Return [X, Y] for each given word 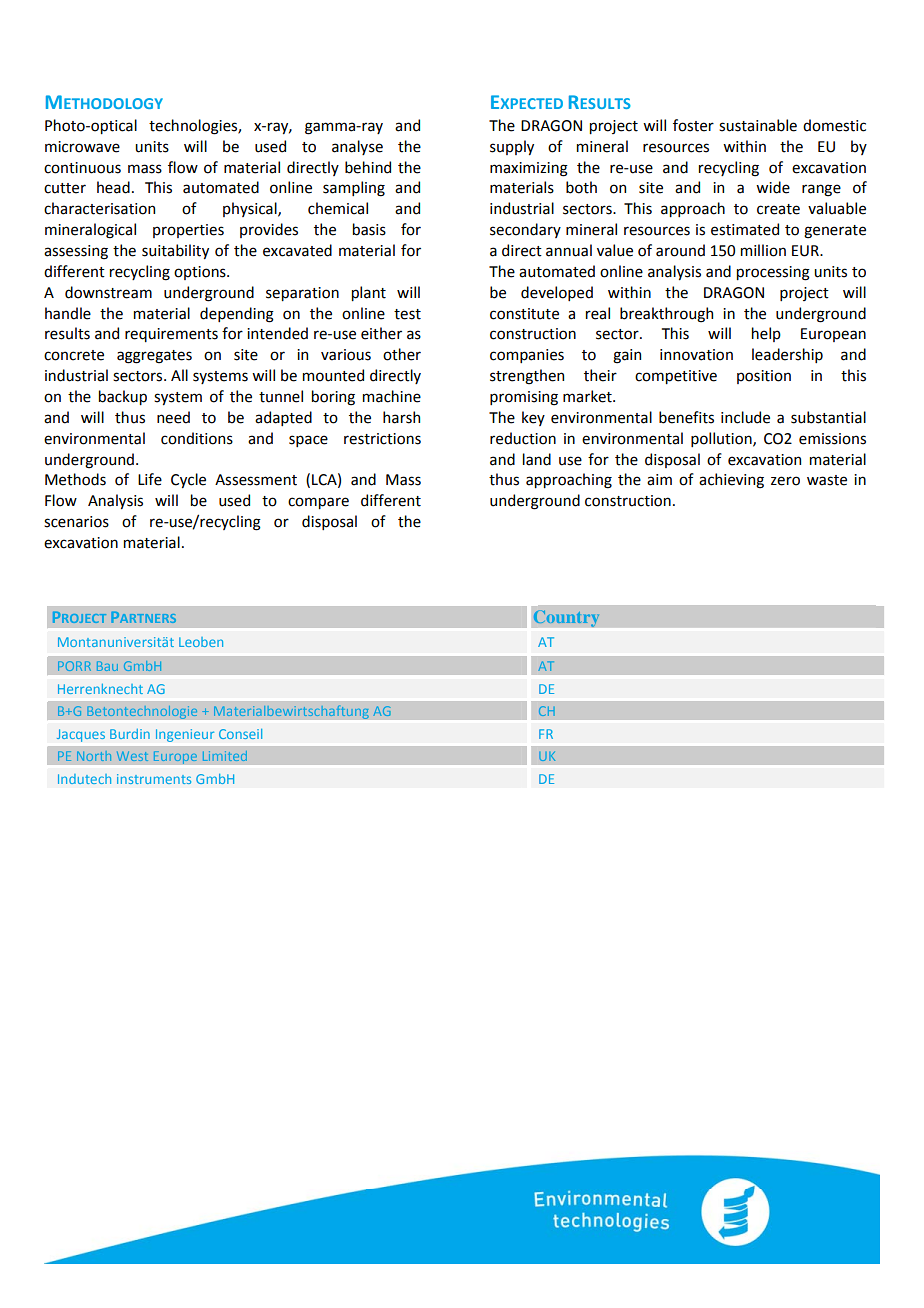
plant [369, 293]
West [132, 756]
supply [512, 147]
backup [123, 397]
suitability [175, 251]
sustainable [758, 125]
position [764, 377]
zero [785, 481]
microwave [82, 147]
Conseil [240, 734]
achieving [731, 481]
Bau [107, 666]
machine [392, 396]
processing [773, 273]
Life [150, 479]
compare [318, 503]
